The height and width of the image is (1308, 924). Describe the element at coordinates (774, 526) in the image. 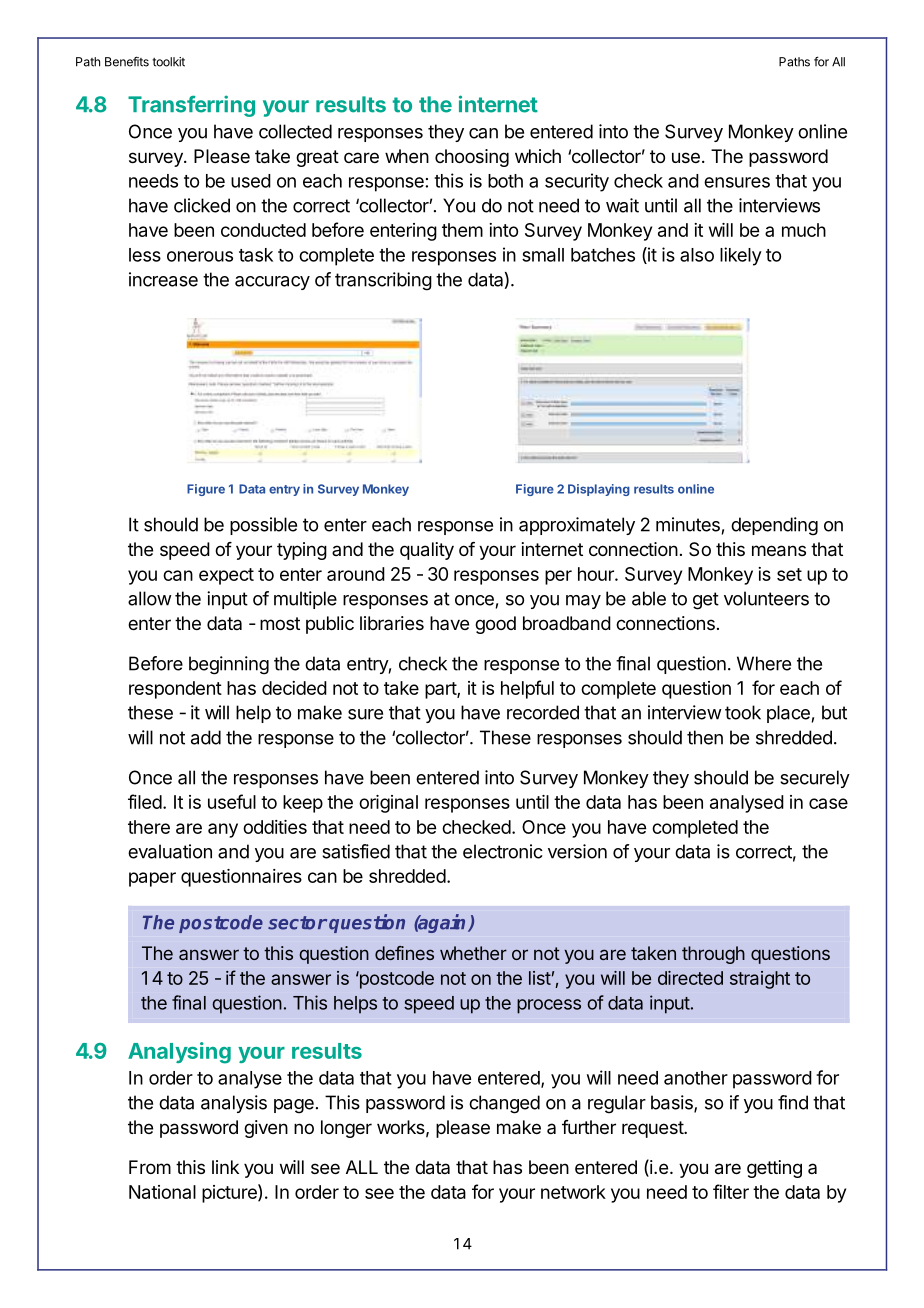

I see `depending` at that location.
